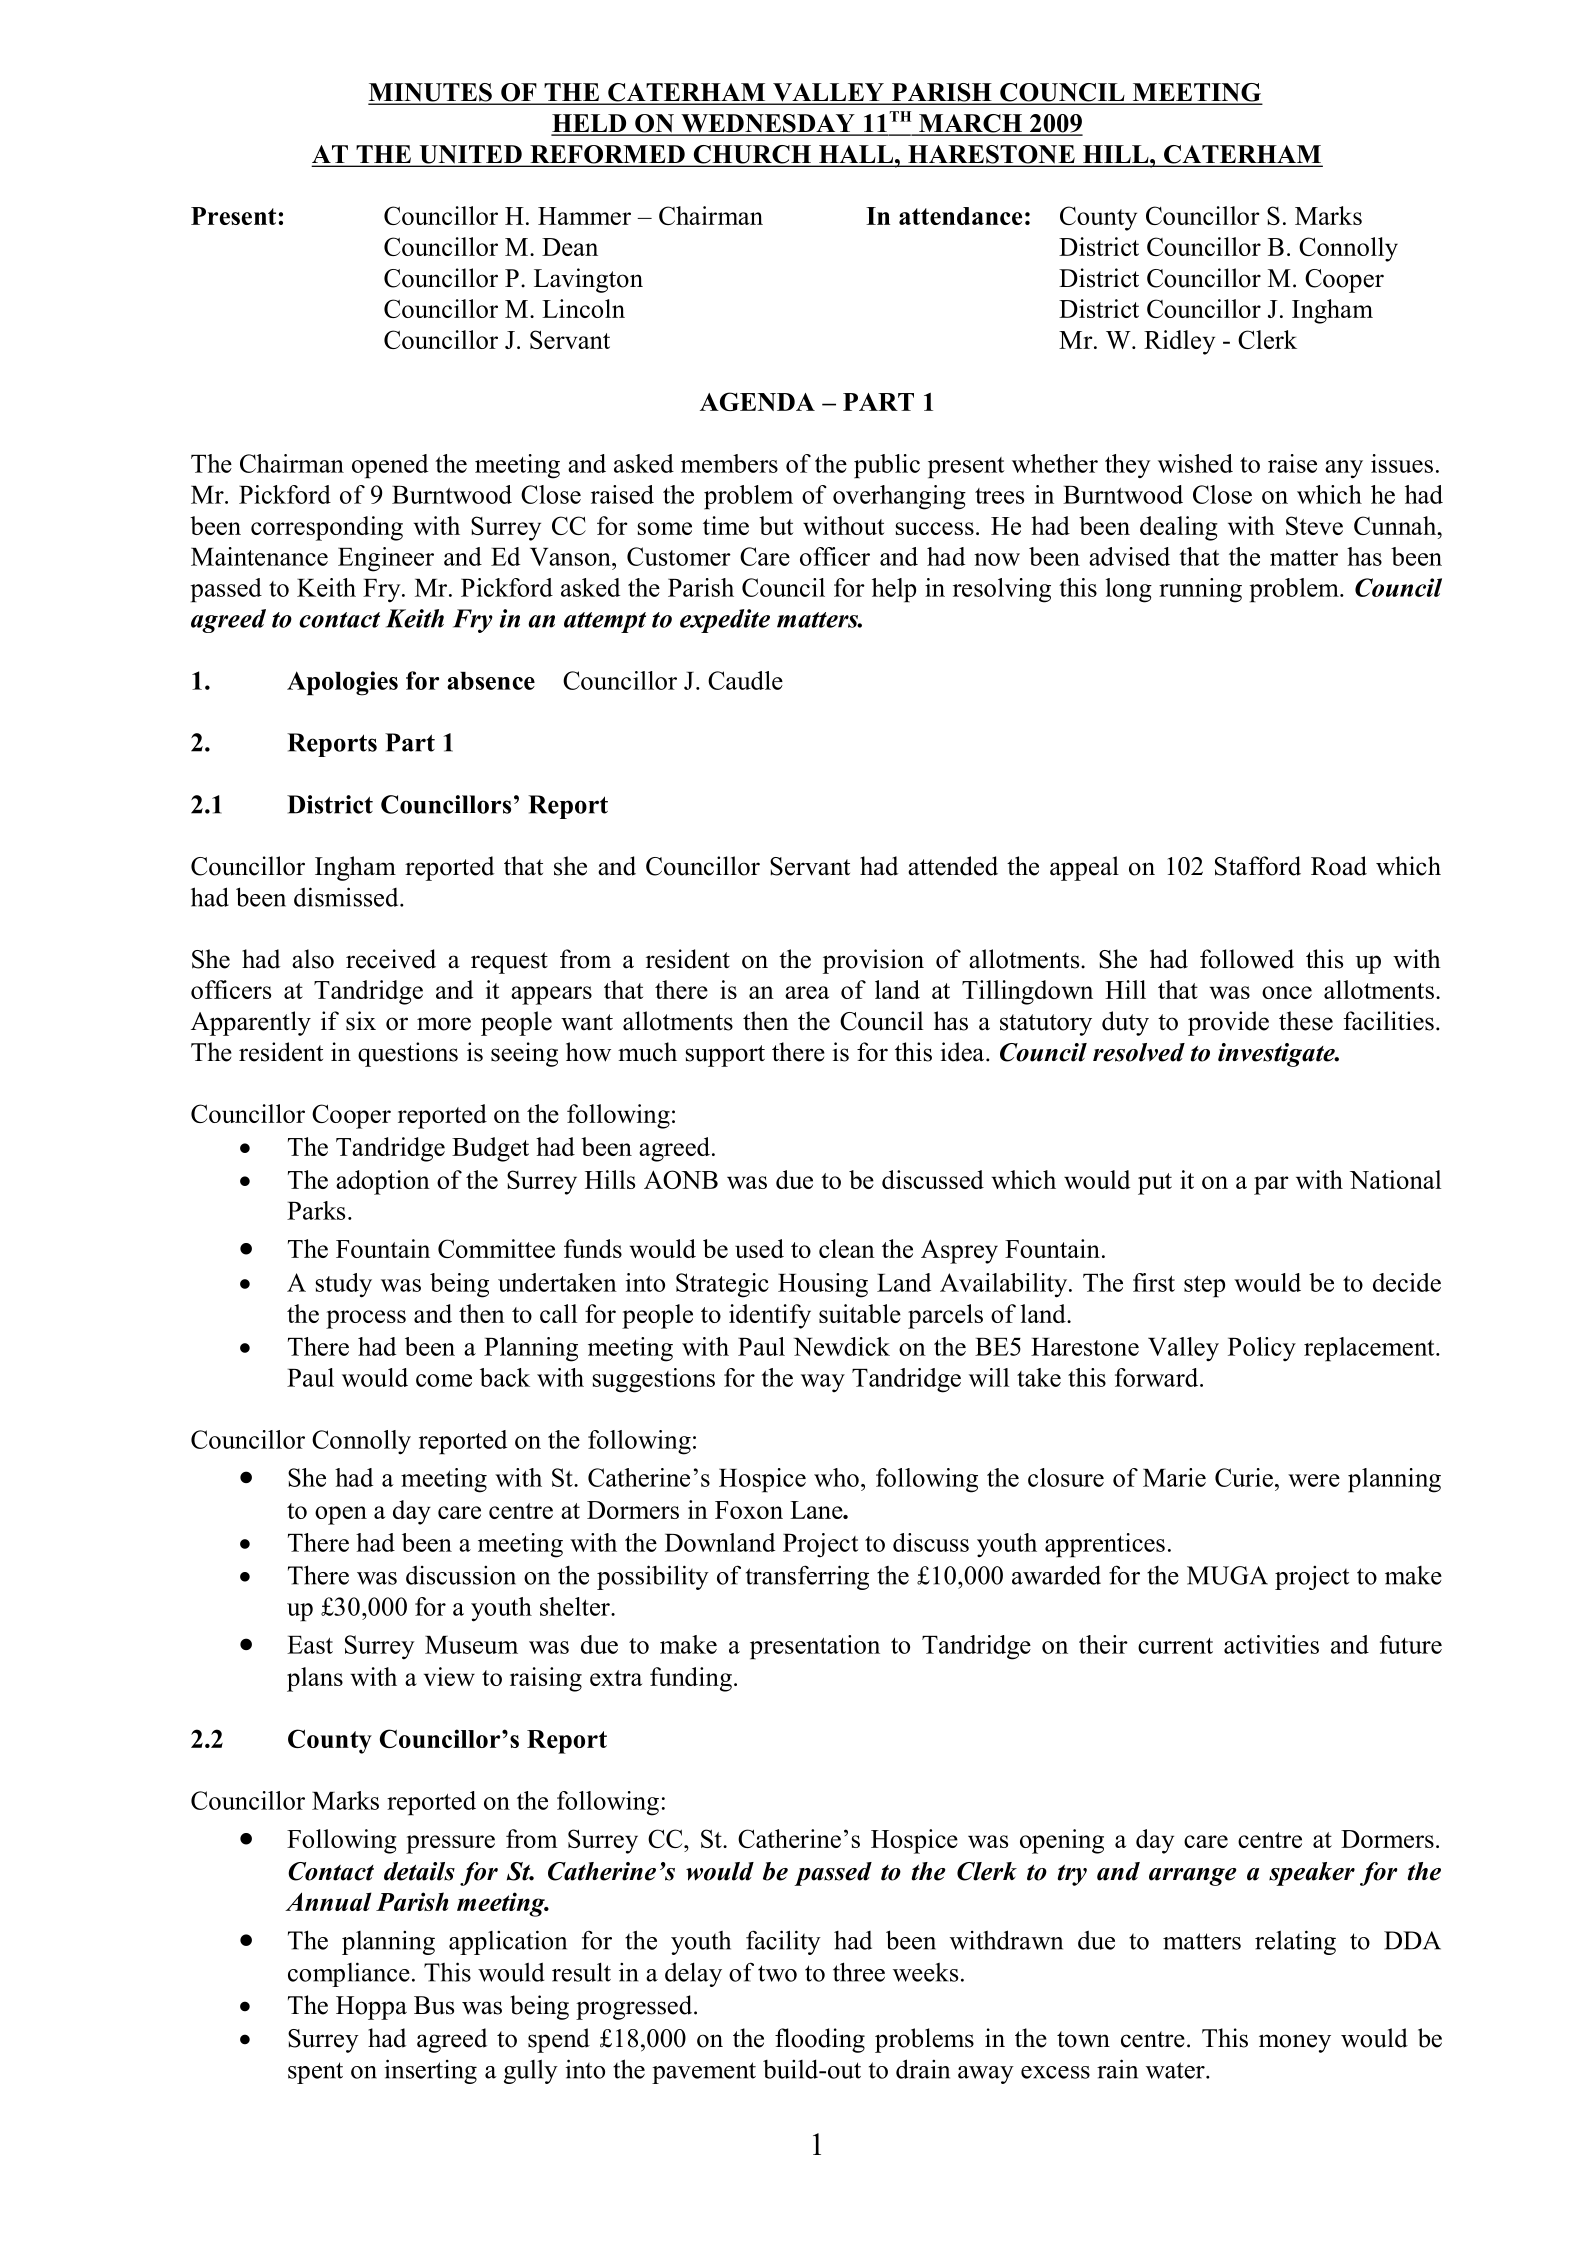 Image resolution: width=1596 pixels, height=2257 pixels. Describe the element at coordinates (768, 124) in the screenshot. I see `WEDNESDAY` at that location.
